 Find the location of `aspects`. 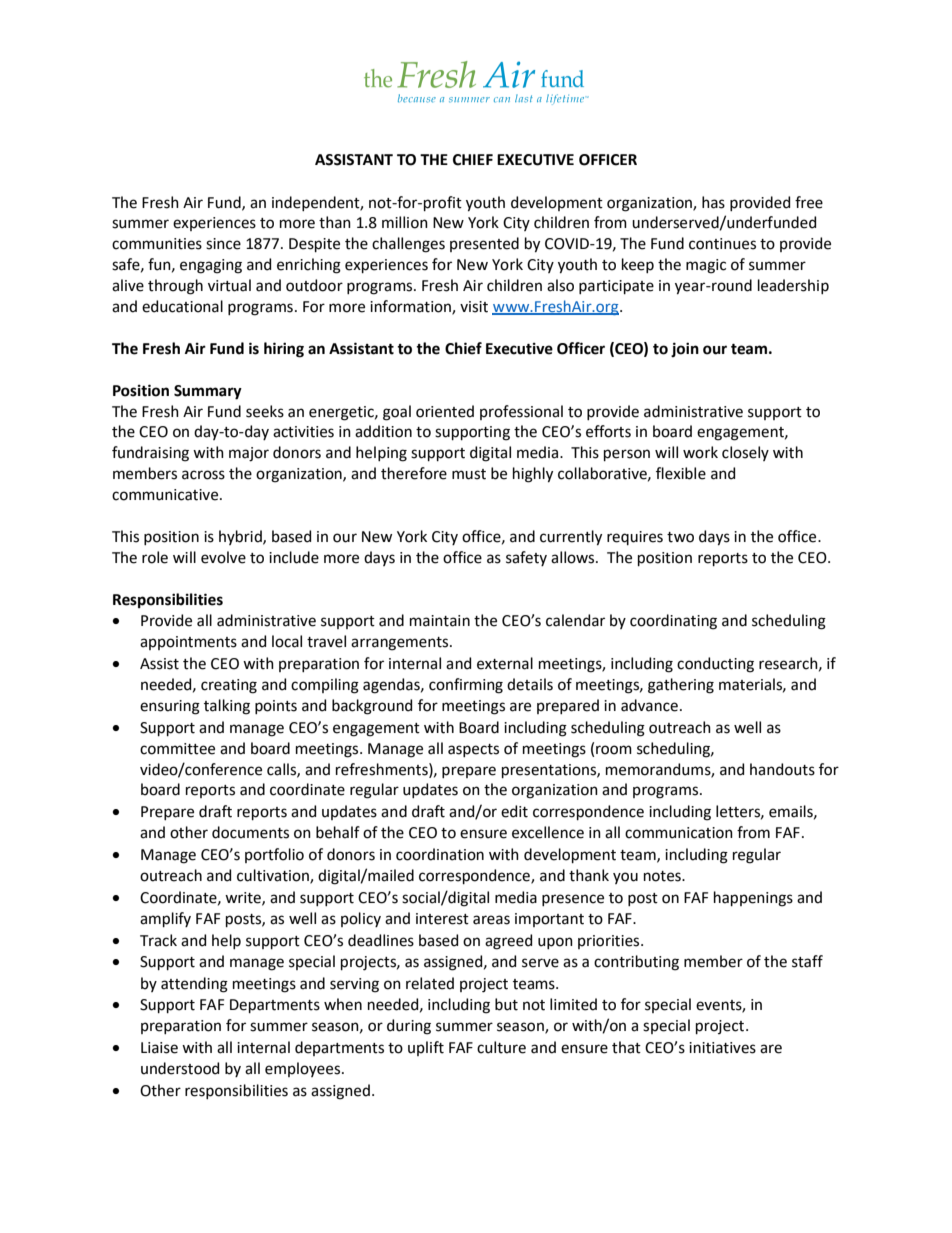

aspects is located at coordinates (473, 750).
